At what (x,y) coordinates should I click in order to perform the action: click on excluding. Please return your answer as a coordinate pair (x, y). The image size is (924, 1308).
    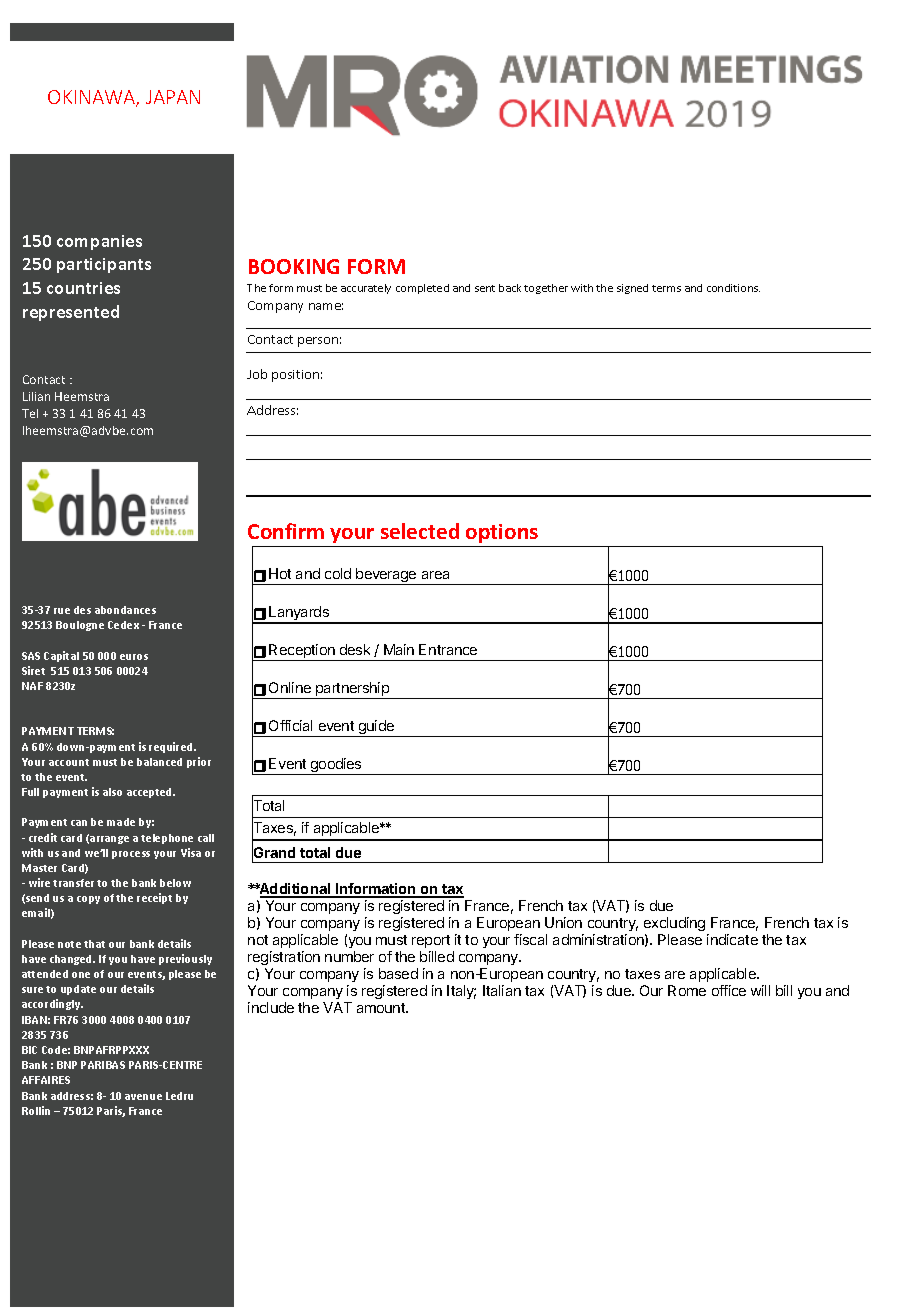
    Looking at the image, I should click on (674, 924).
